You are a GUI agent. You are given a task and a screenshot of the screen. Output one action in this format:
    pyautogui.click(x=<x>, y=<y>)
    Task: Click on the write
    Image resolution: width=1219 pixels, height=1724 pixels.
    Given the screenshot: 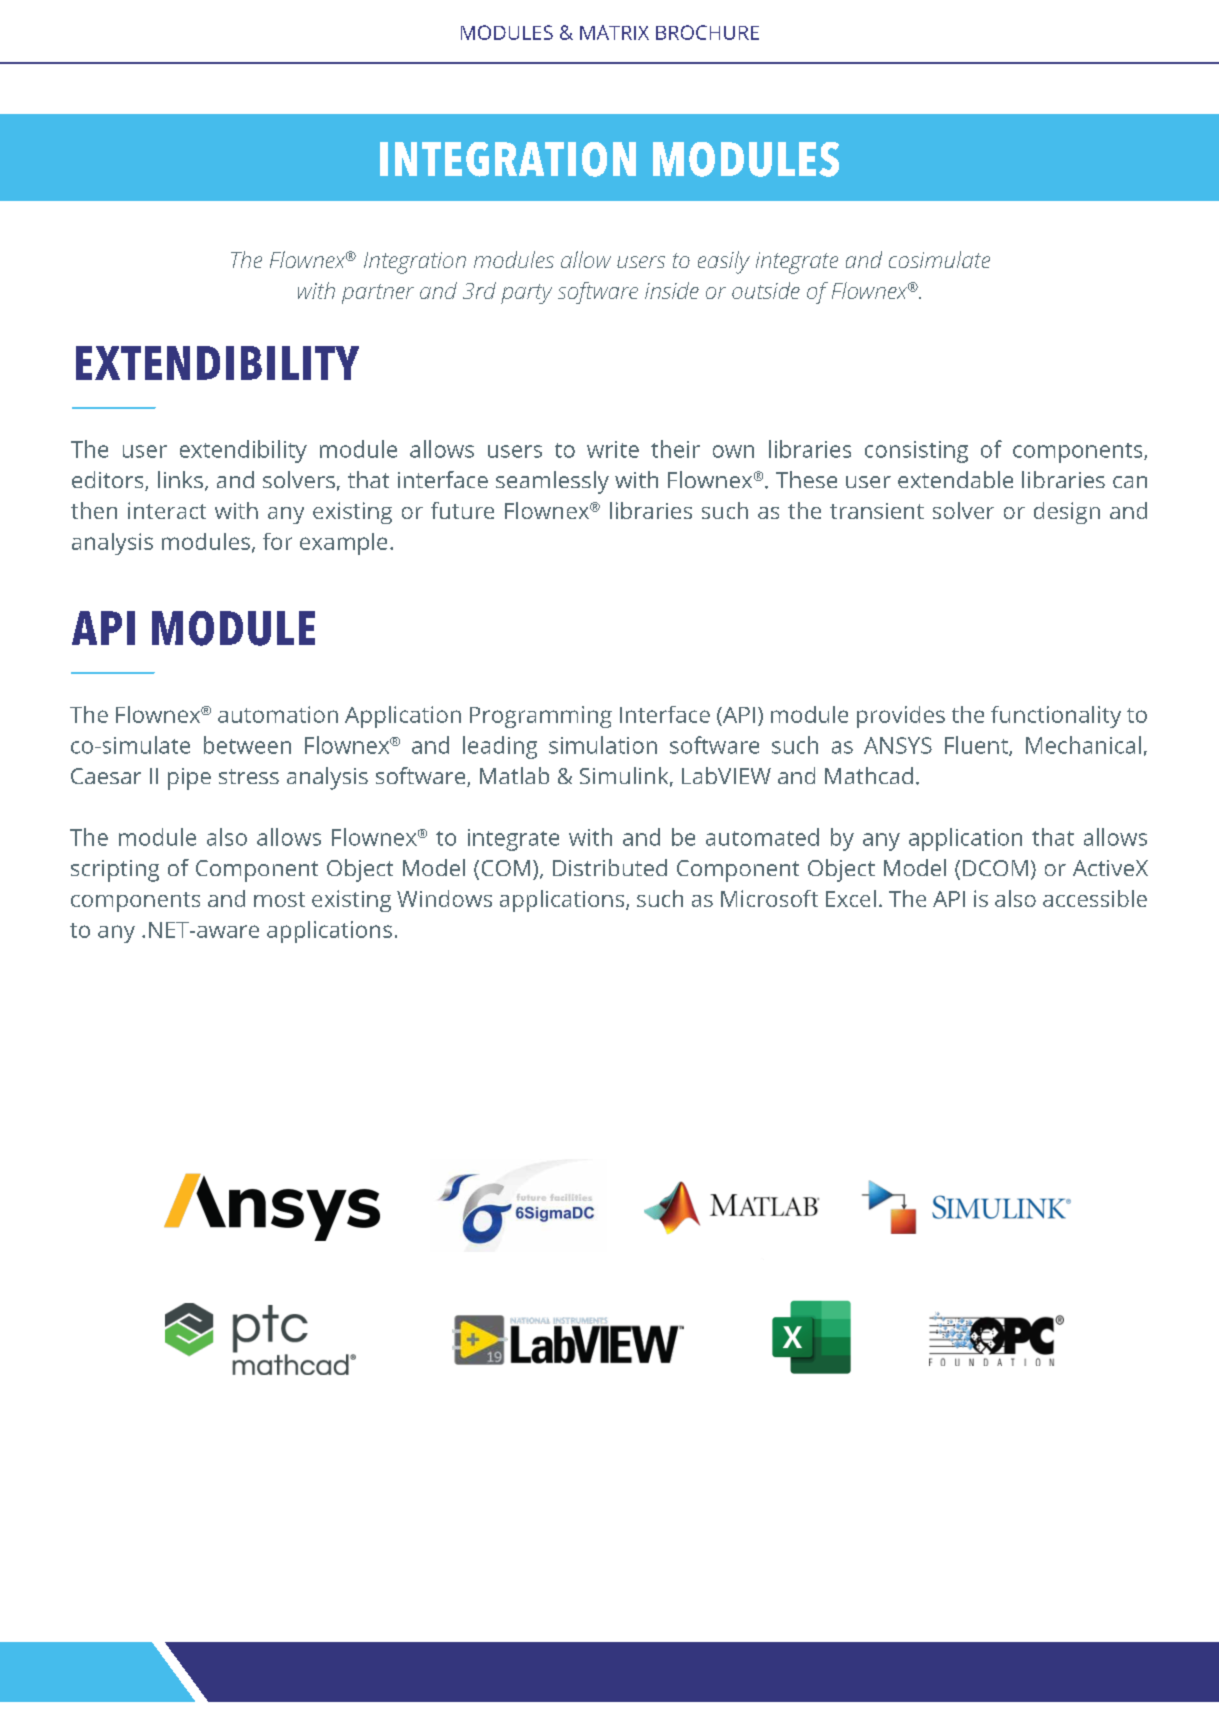 What is the action you would take?
    pyautogui.click(x=613, y=449)
